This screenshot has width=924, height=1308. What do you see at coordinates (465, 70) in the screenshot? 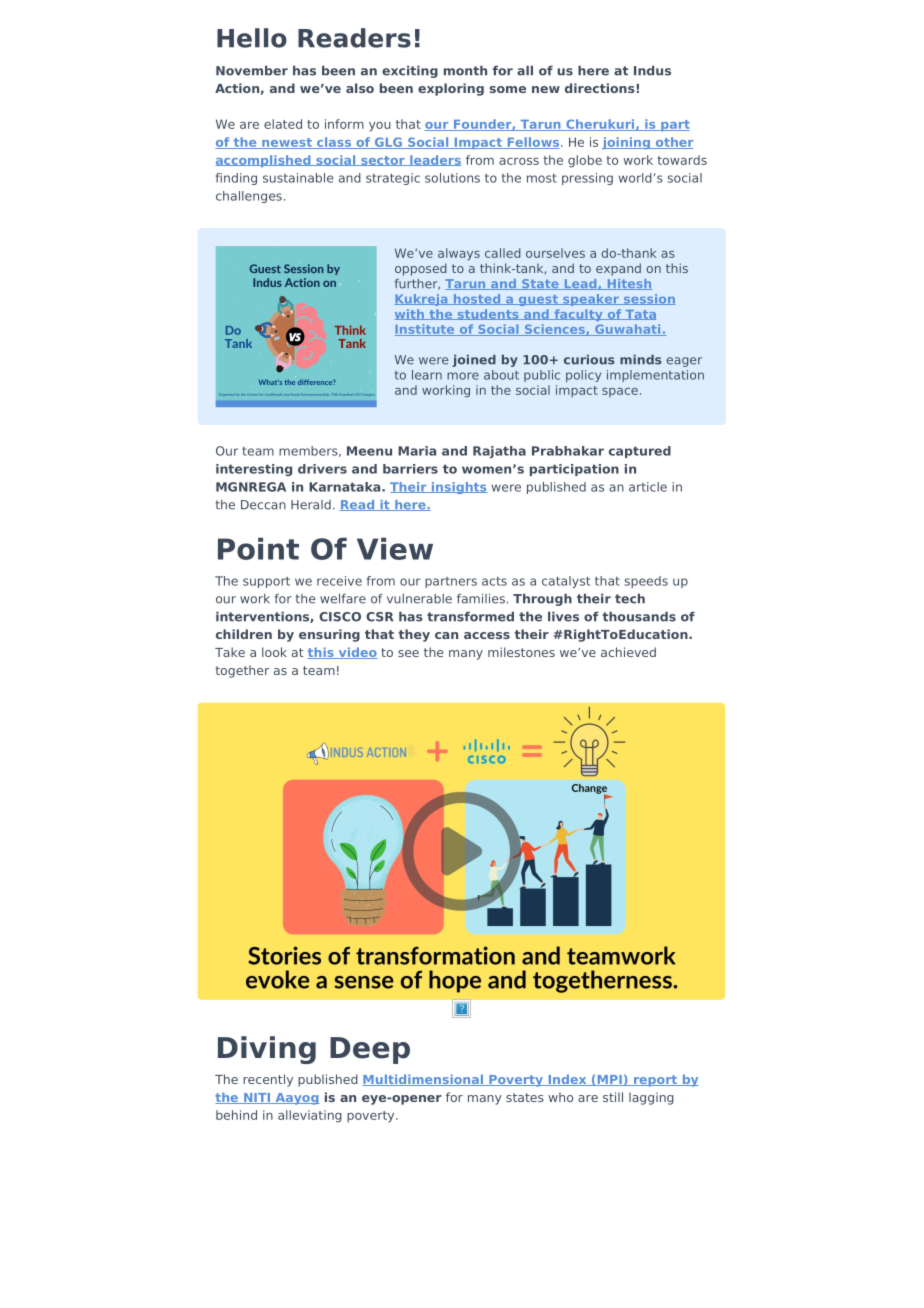
I see `month` at bounding box center [465, 70].
